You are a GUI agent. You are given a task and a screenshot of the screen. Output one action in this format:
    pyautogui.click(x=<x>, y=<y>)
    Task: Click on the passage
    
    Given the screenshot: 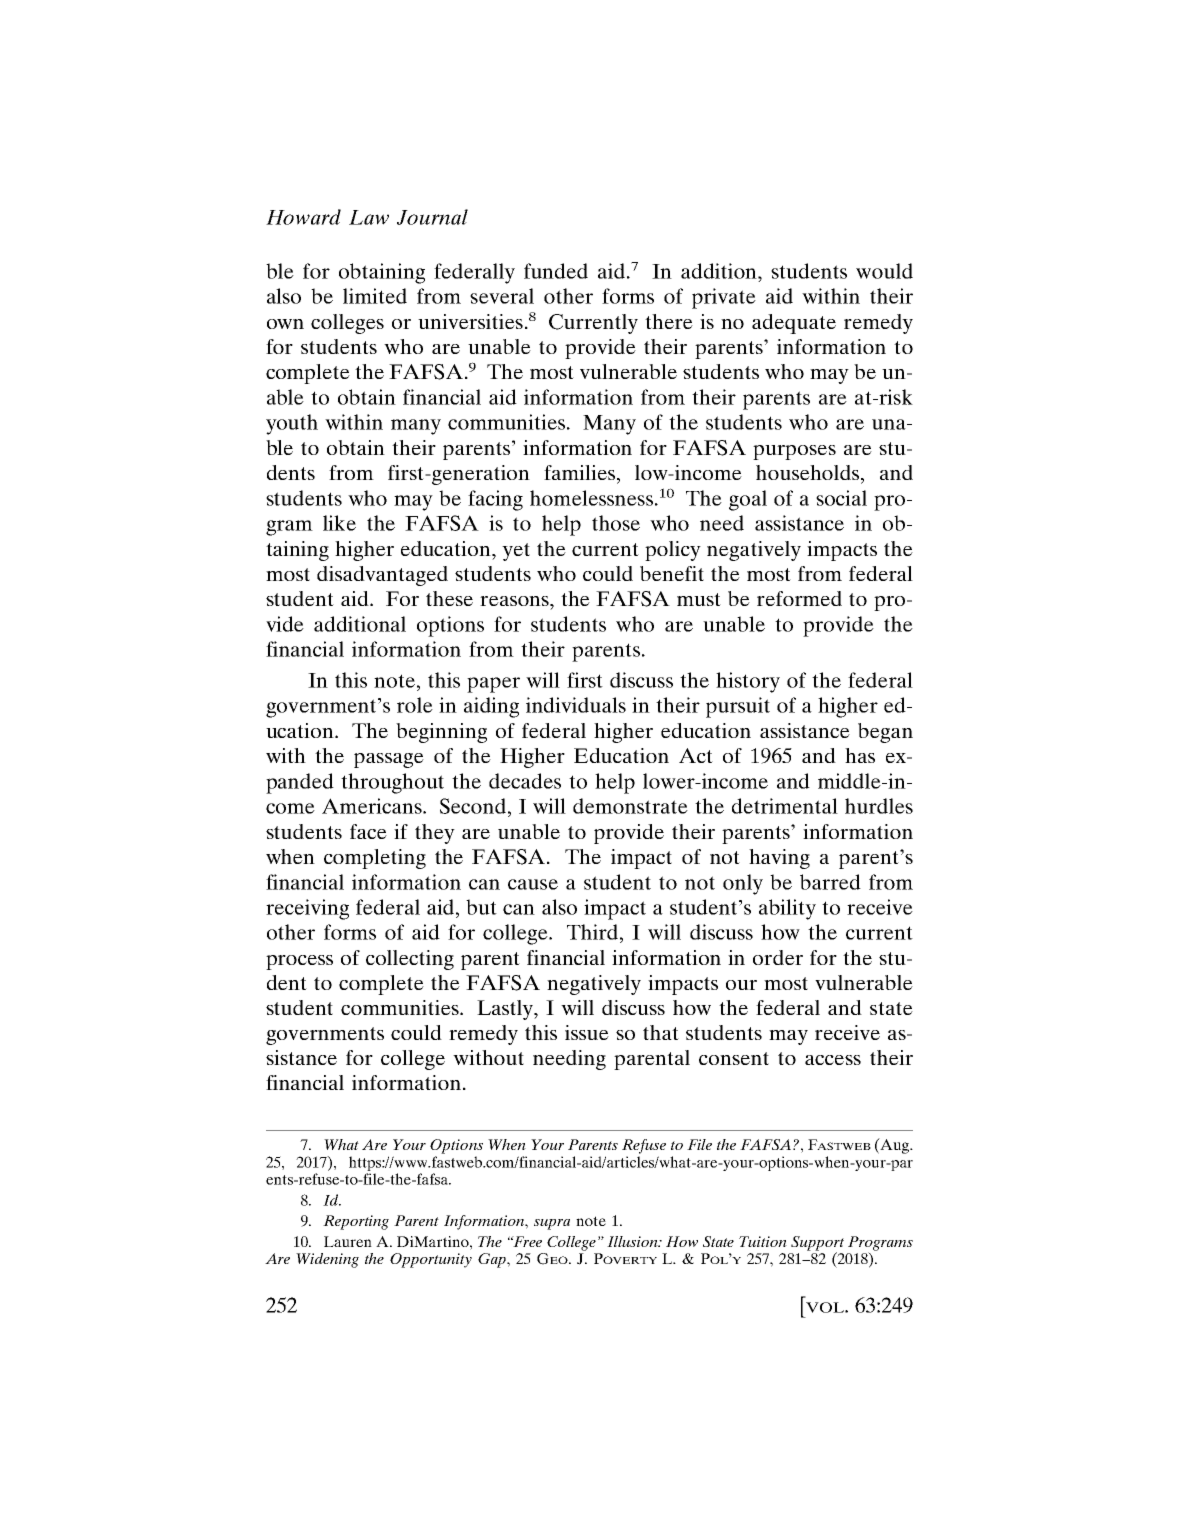 What is the action you would take?
    pyautogui.click(x=389, y=760)
